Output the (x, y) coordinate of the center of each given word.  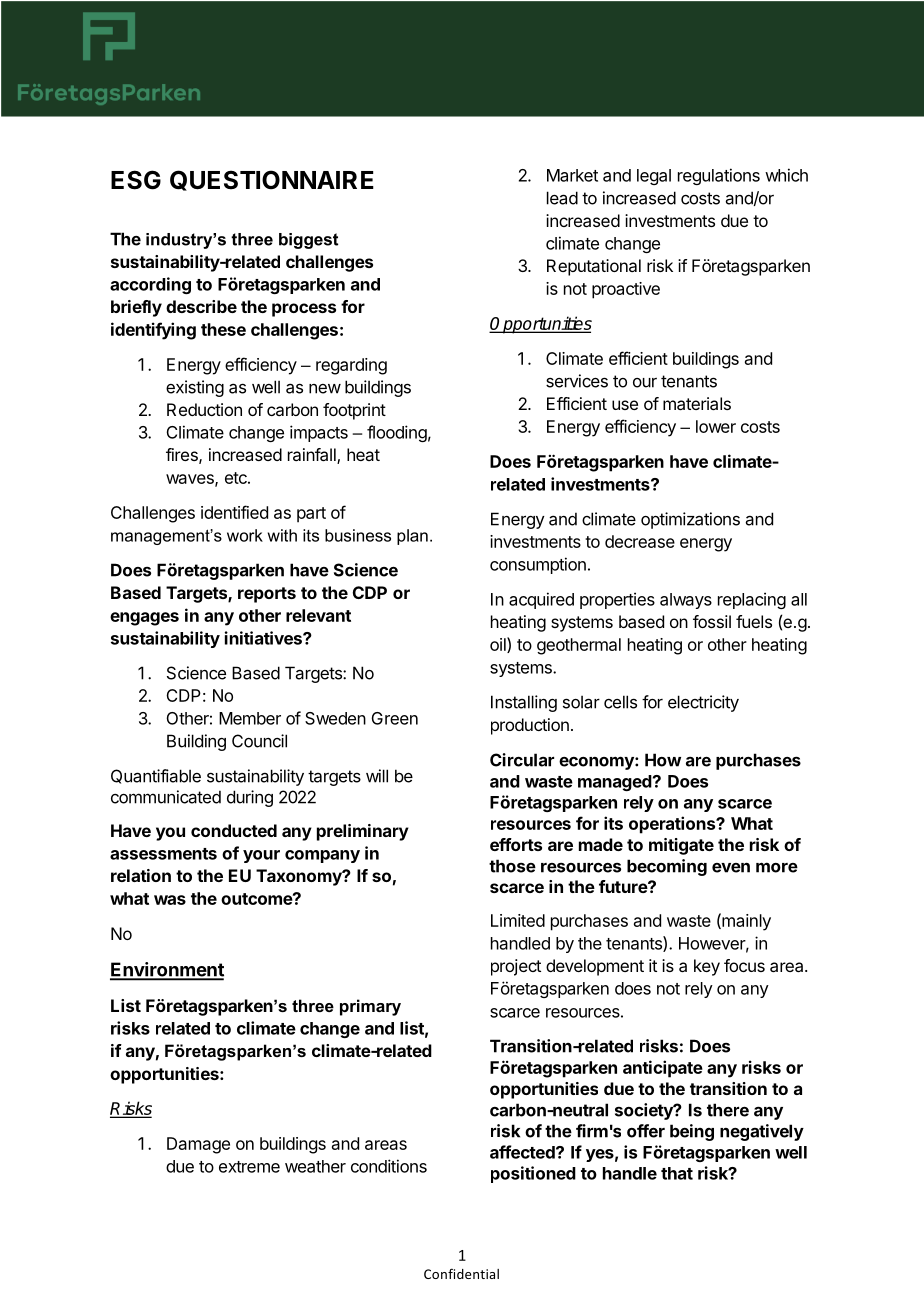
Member (250, 718)
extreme (249, 1167)
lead (562, 198)
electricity (703, 703)
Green (395, 718)
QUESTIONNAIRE (272, 180)
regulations (719, 176)
